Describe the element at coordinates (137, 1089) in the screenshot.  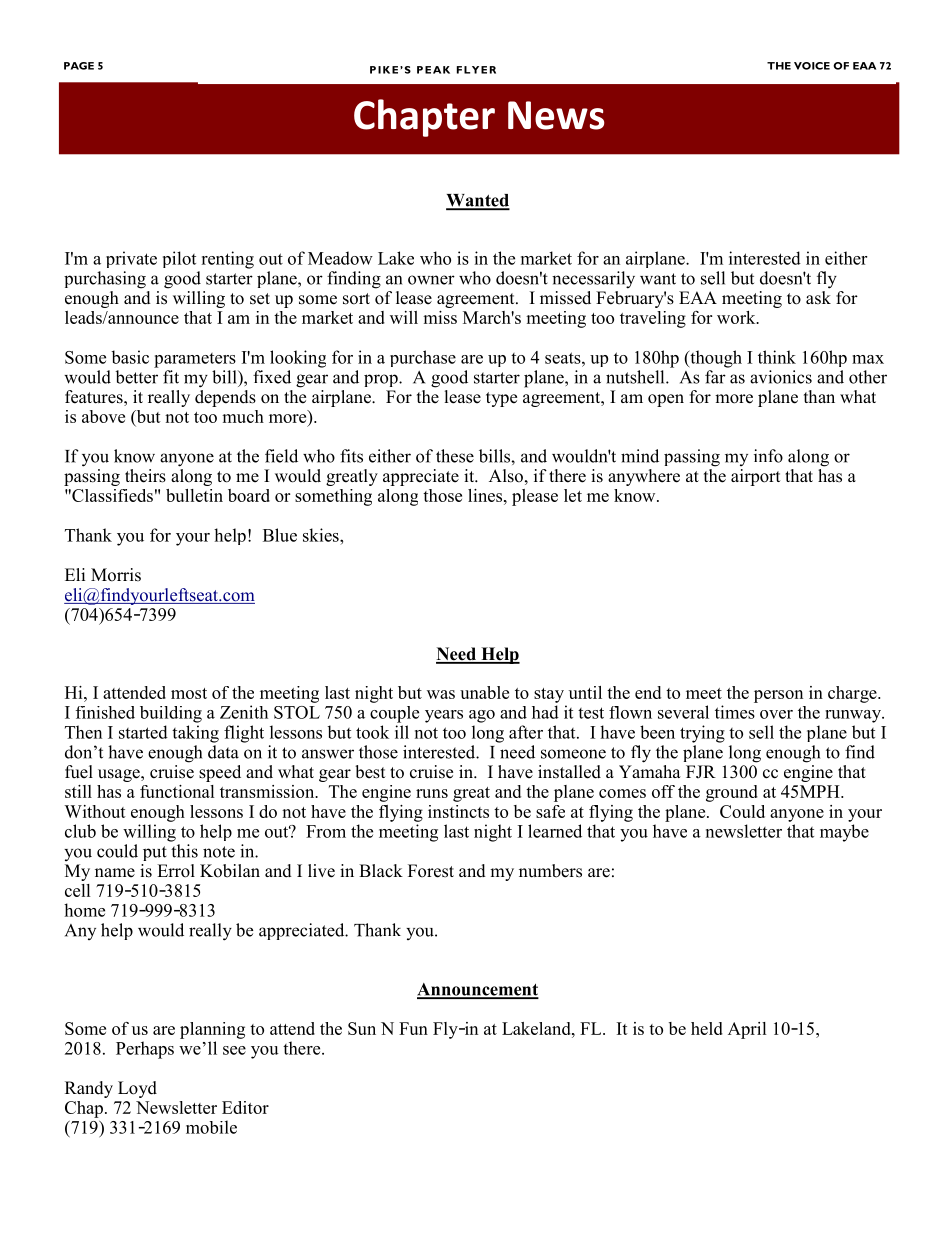
I see `Loyd` at that location.
